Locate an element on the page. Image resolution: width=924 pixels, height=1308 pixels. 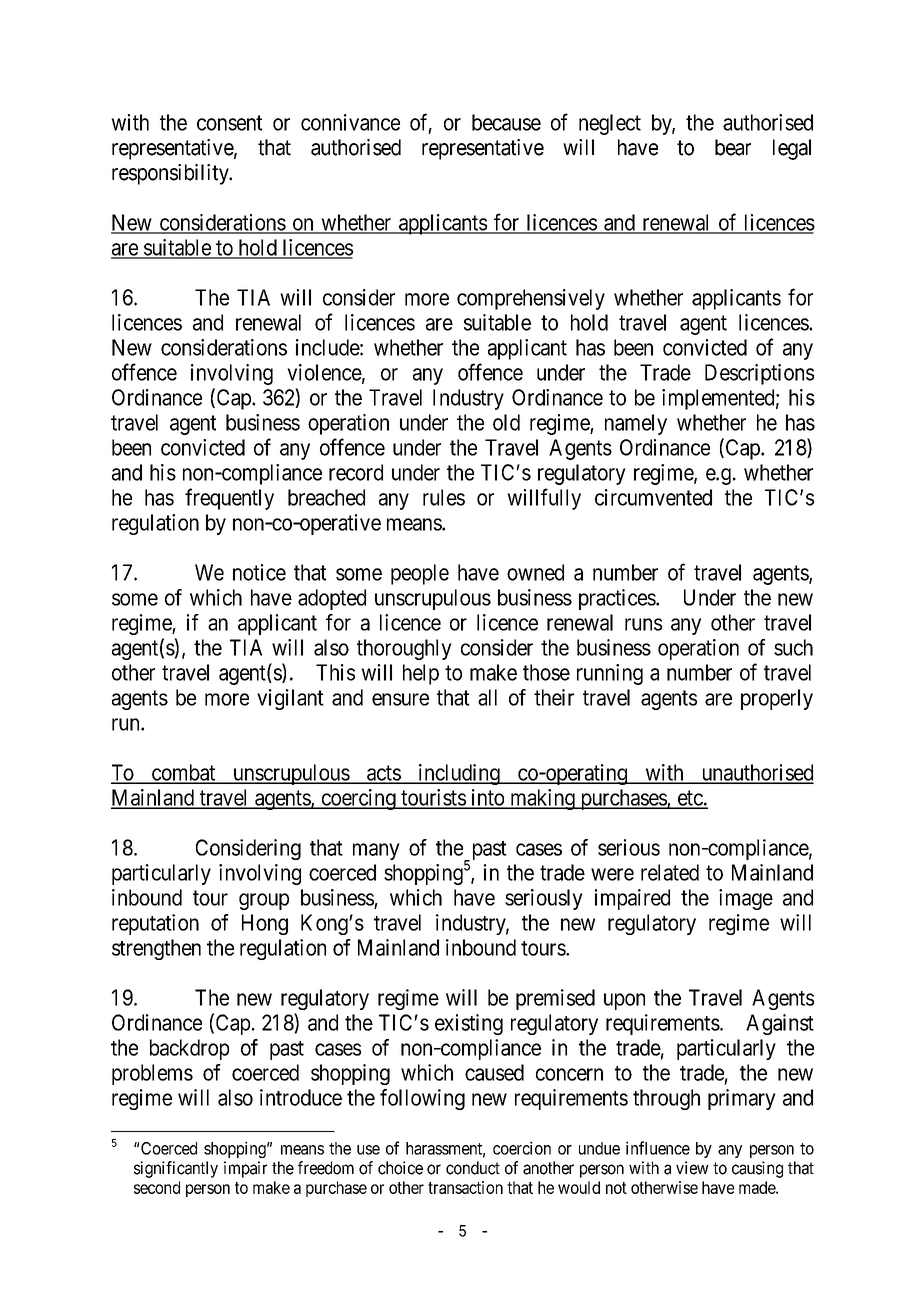
conduct is located at coordinates (473, 1168).
